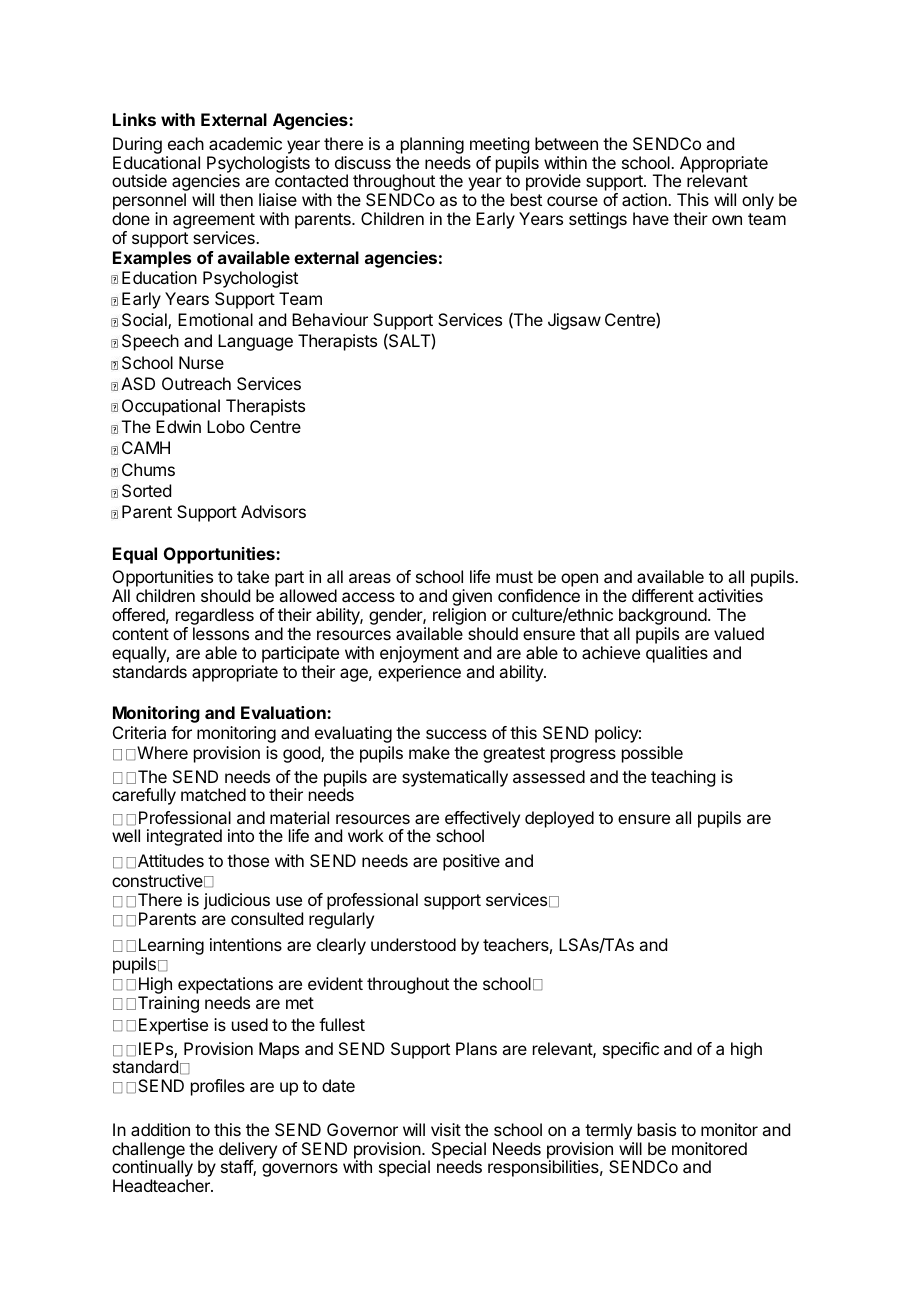 The height and width of the screenshot is (1308, 924). I want to click on matched, so click(213, 794).
